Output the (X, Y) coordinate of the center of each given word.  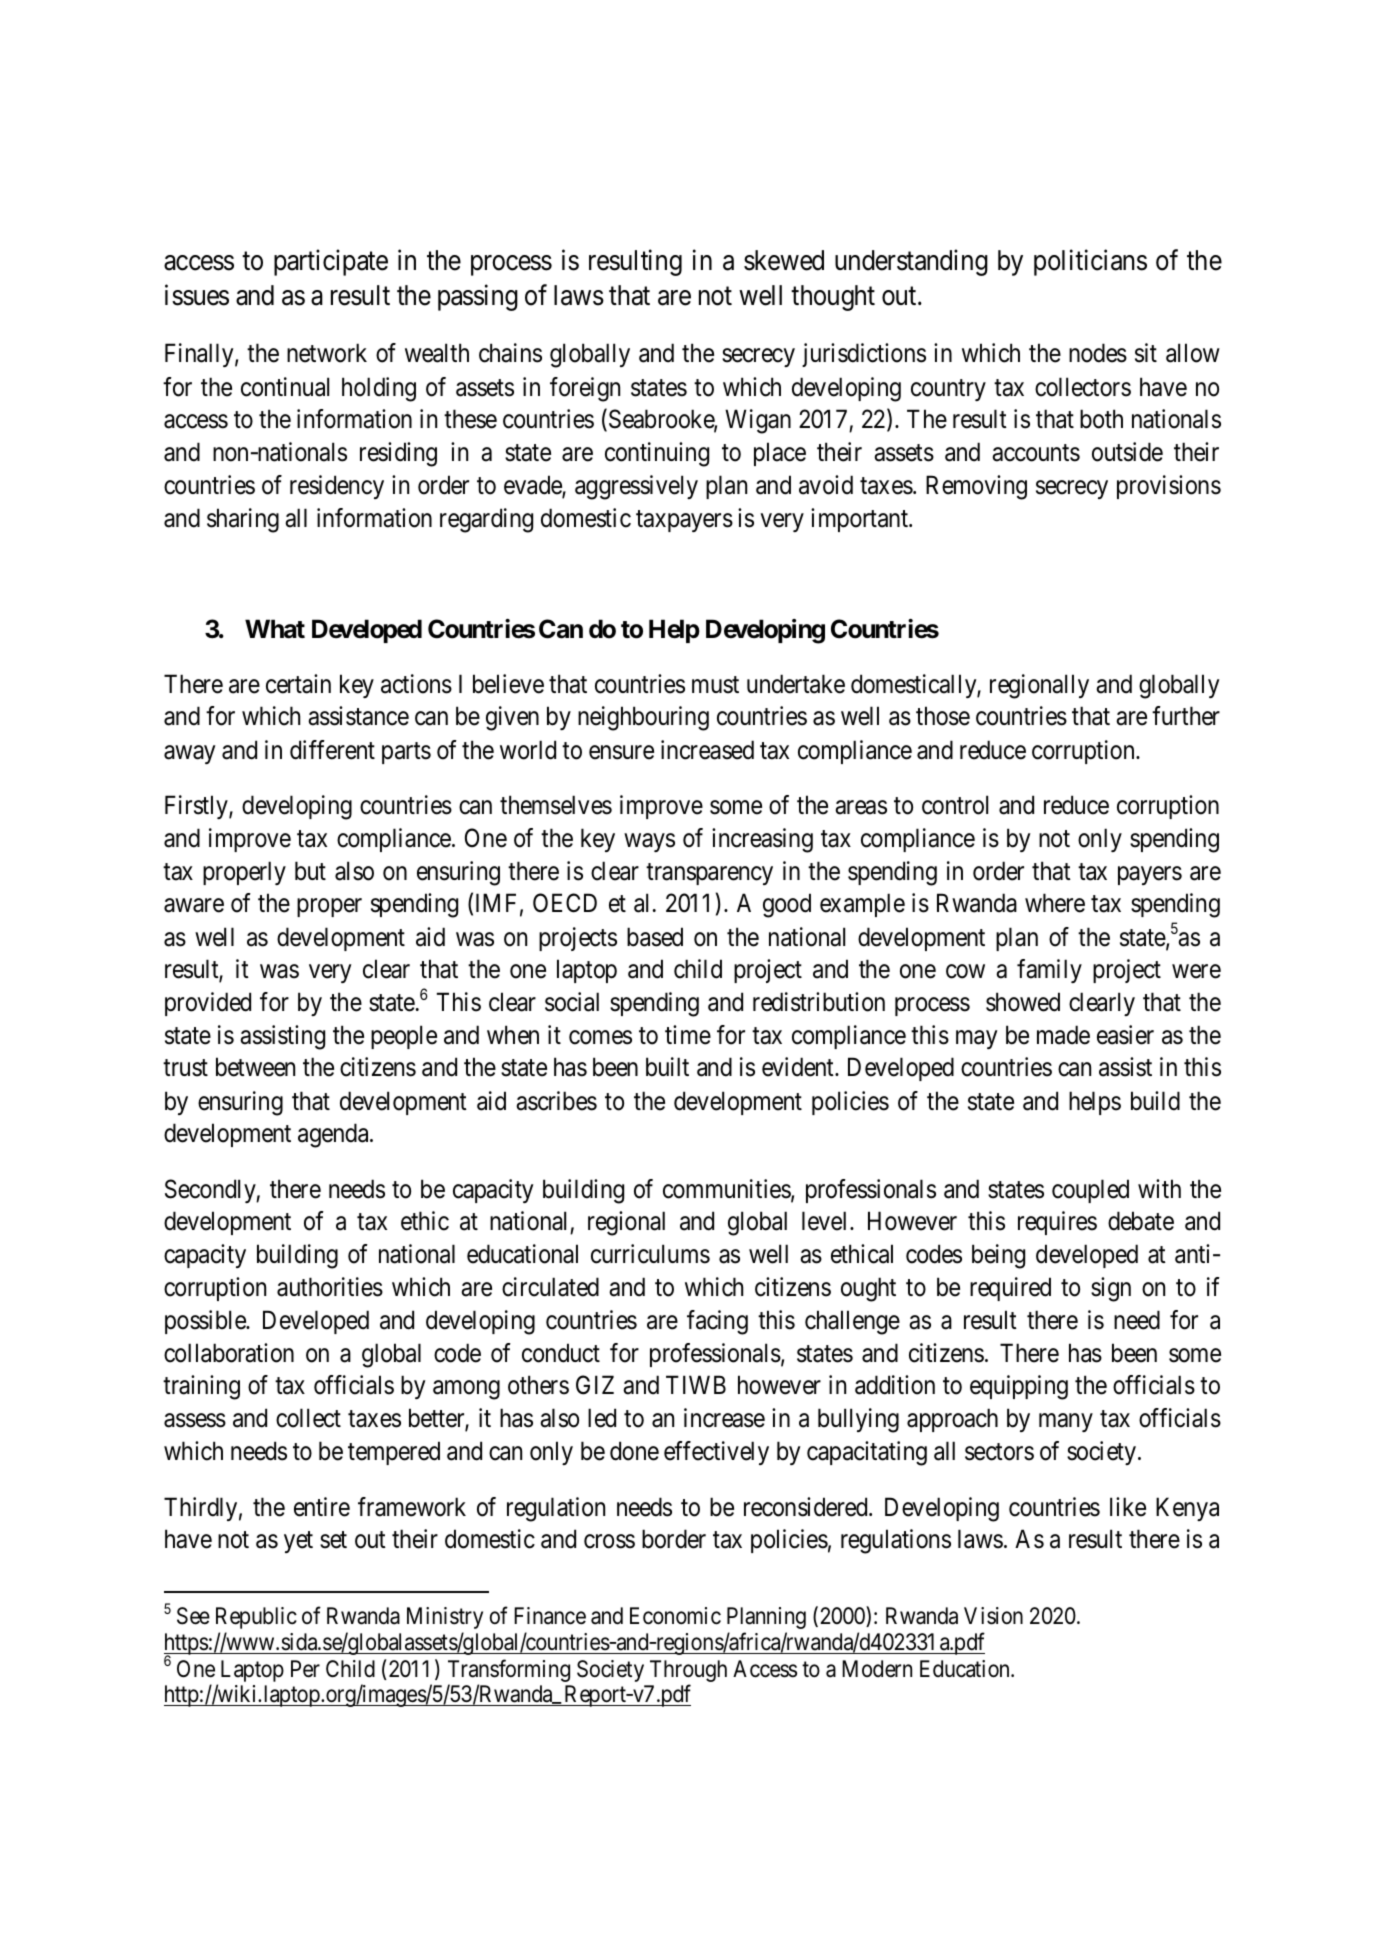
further (1186, 716)
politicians (1090, 263)
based (655, 937)
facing (717, 1322)
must (715, 685)
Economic (675, 1616)
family (1049, 971)
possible (206, 1322)
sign (1111, 1289)
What (275, 629)
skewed (784, 260)
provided (208, 1004)
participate (331, 263)
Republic (256, 1618)
